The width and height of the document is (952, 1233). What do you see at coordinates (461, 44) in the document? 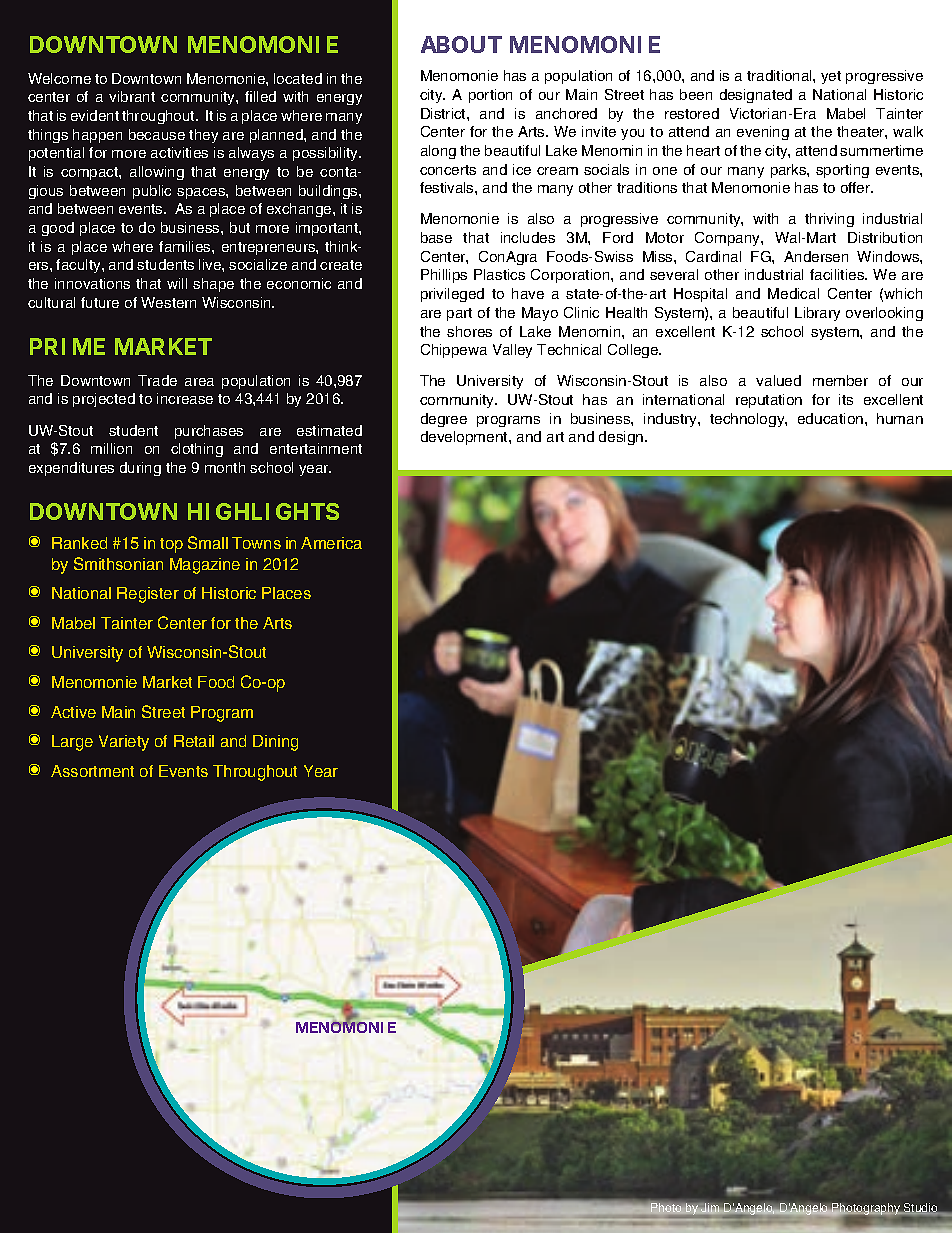
I see `ABOUT` at bounding box center [461, 44].
